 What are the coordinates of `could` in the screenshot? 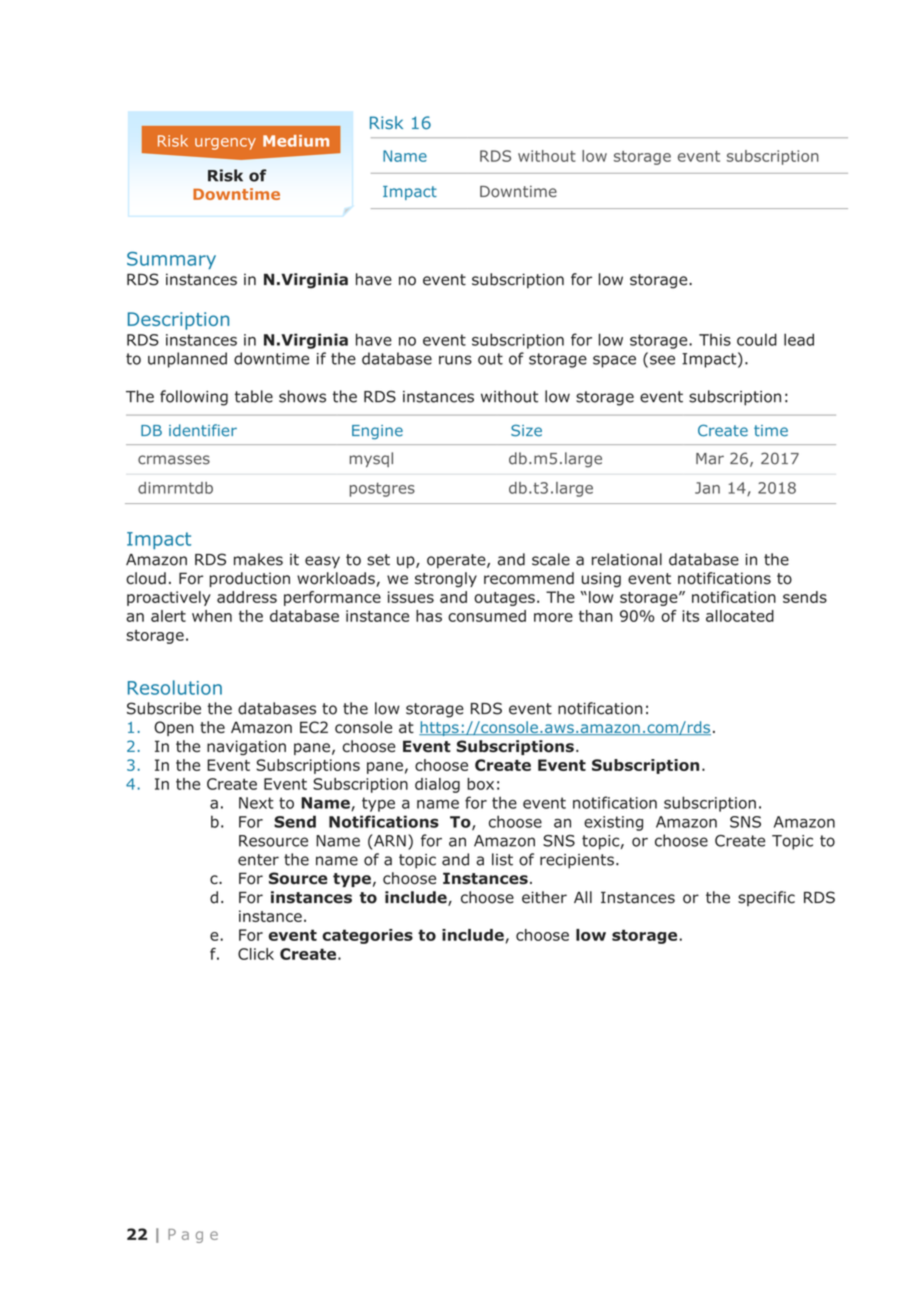 It's located at (757, 339).
